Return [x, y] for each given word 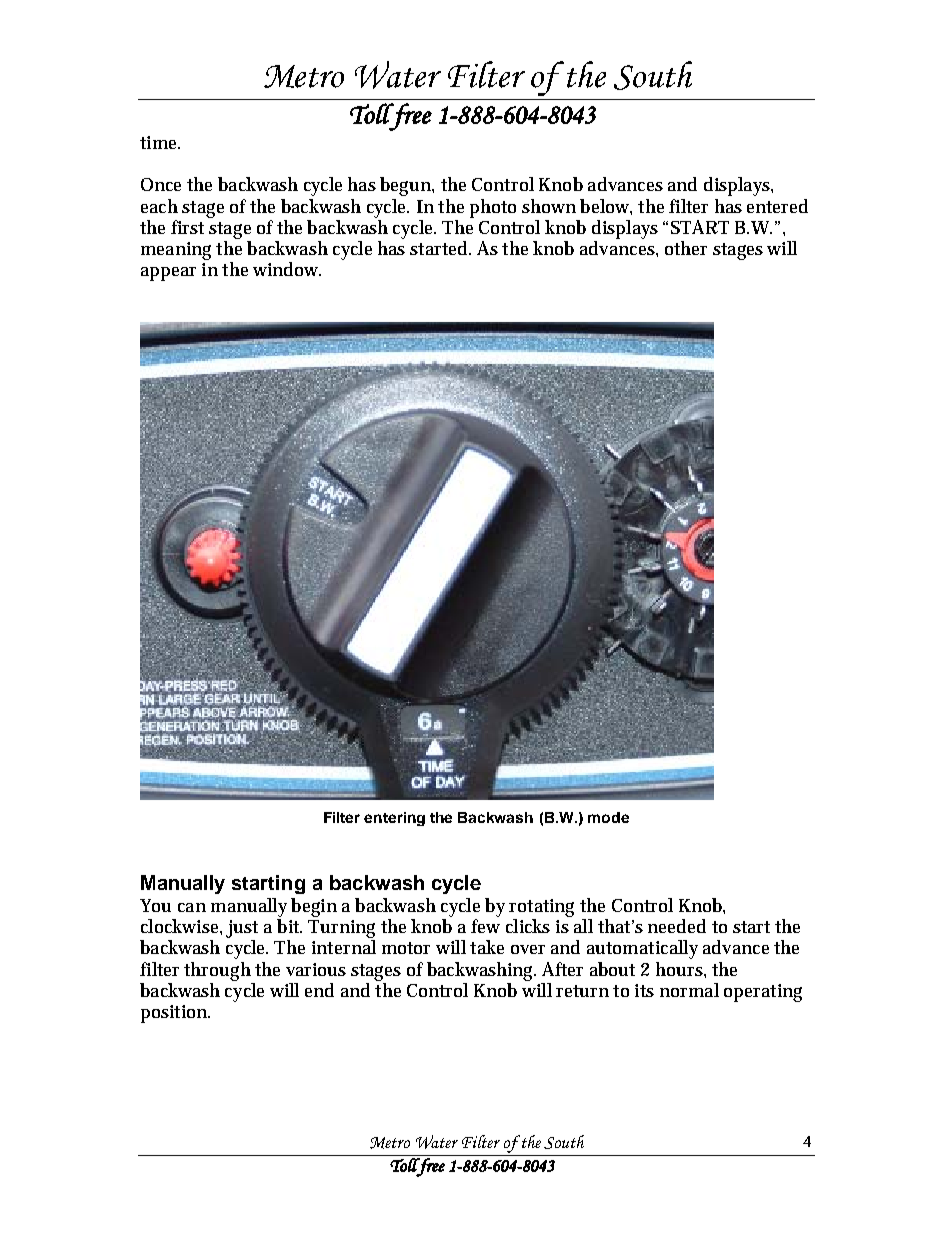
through [217, 971]
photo [493, 208]
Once [161, 184]
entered [777, 206]
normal [689, 990]
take [487, 947]
